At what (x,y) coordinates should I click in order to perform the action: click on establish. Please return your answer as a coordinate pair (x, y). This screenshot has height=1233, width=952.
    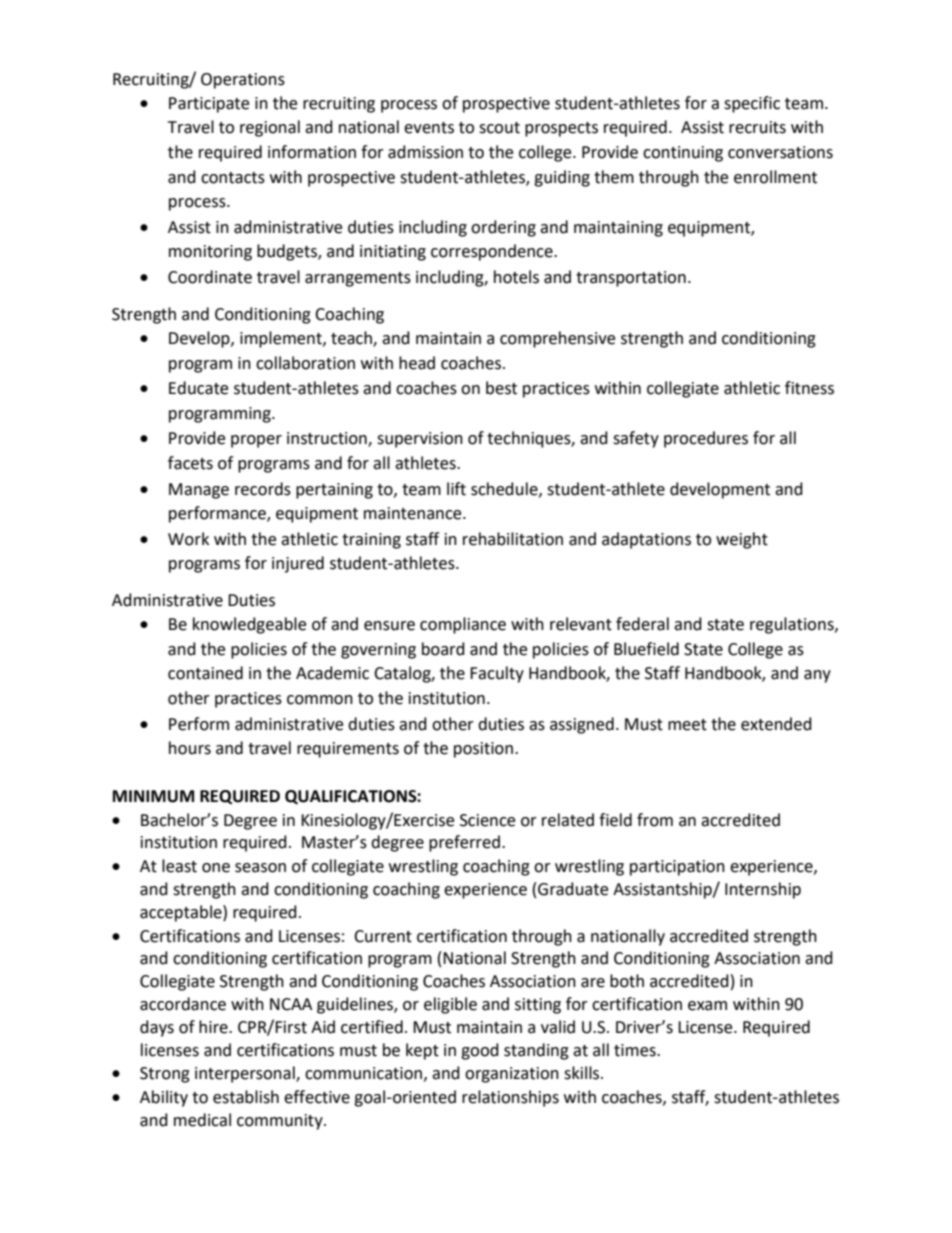
    Looking at the image, I should click on (246, 1097).
